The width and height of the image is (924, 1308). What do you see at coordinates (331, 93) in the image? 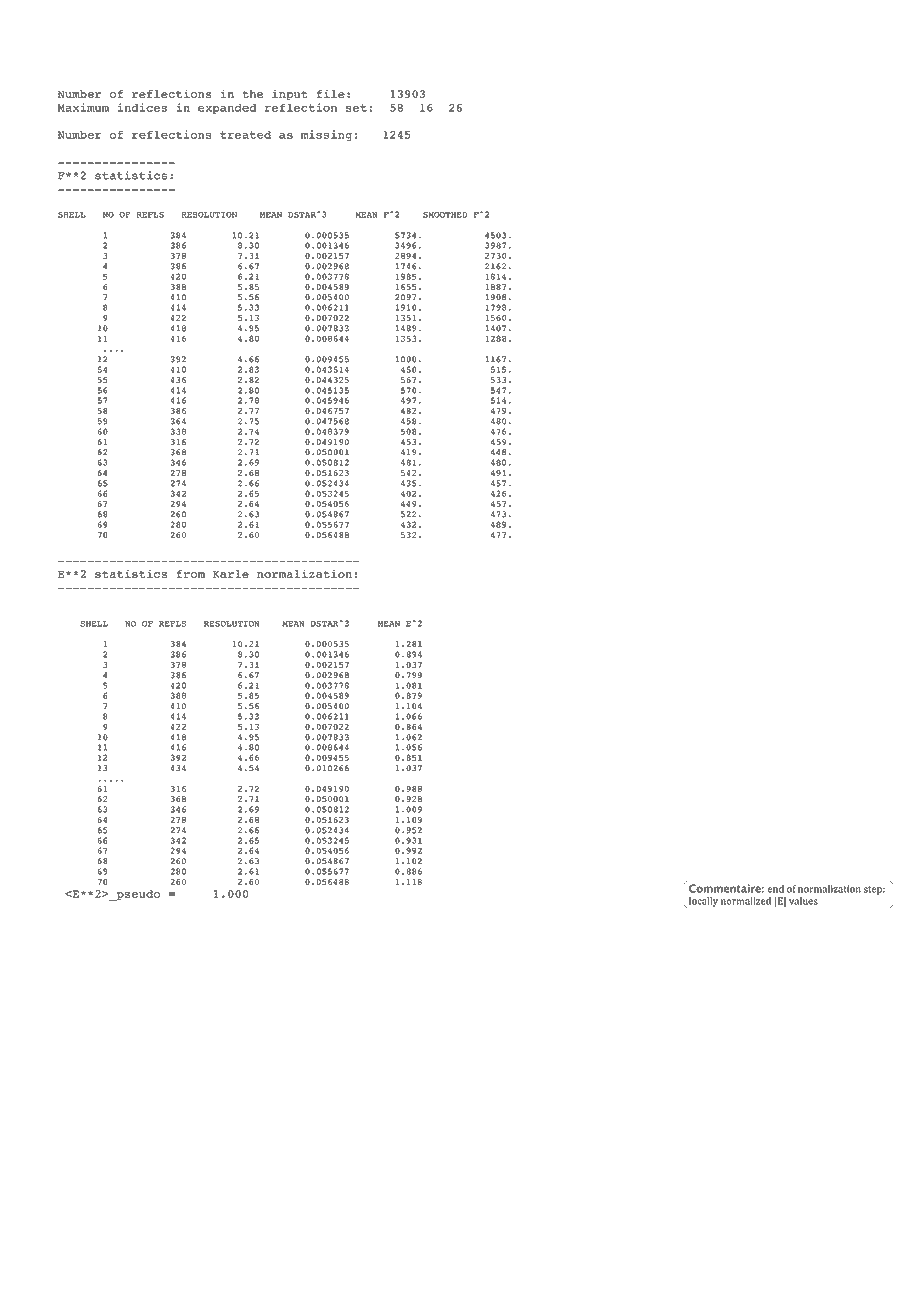
I see `file` at bounding box center [331, 93].
